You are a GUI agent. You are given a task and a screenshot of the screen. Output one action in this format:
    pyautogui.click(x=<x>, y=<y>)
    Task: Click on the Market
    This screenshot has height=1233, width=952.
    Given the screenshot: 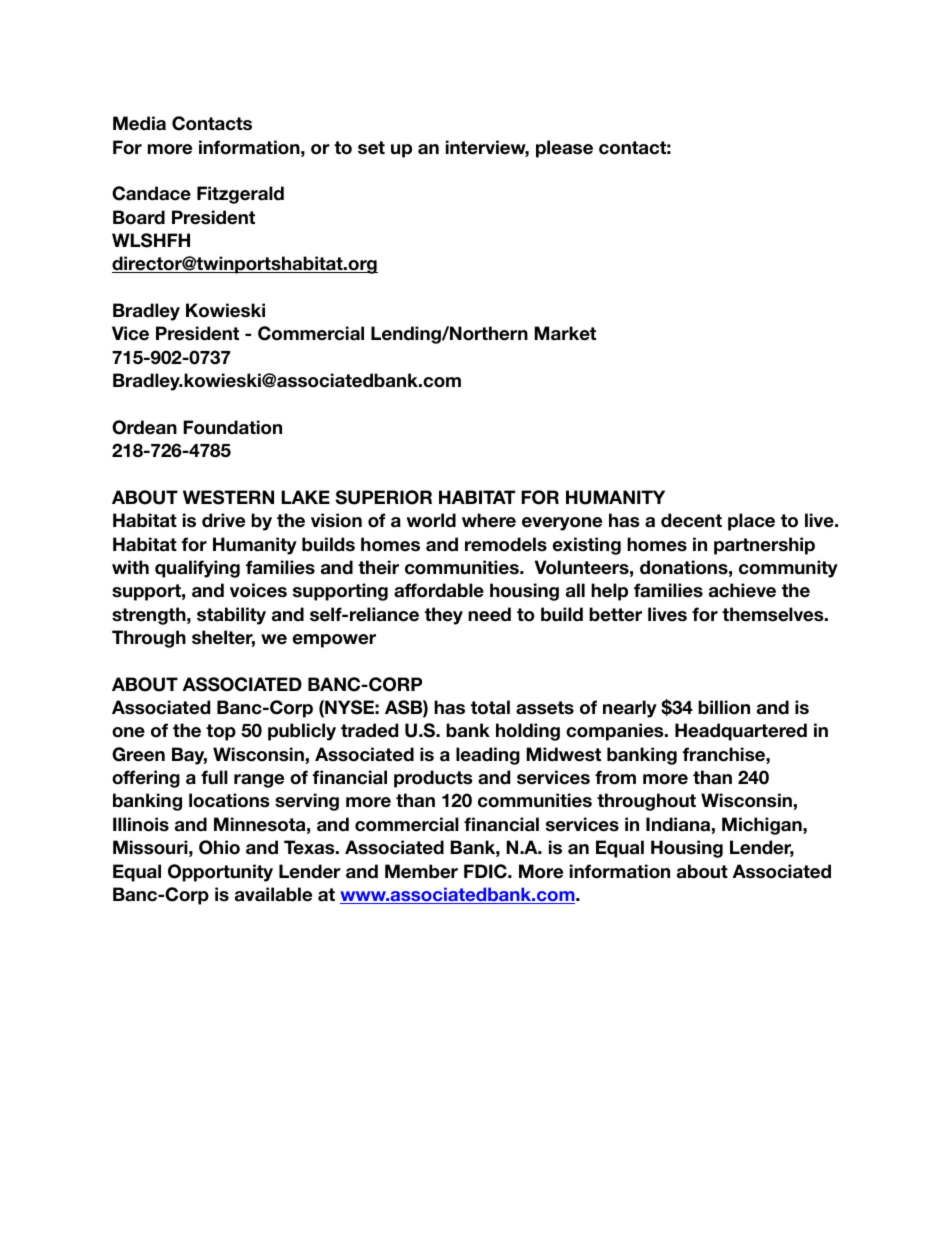 What is the action you would take?
    pyautogui.click(x=565, y=333)
